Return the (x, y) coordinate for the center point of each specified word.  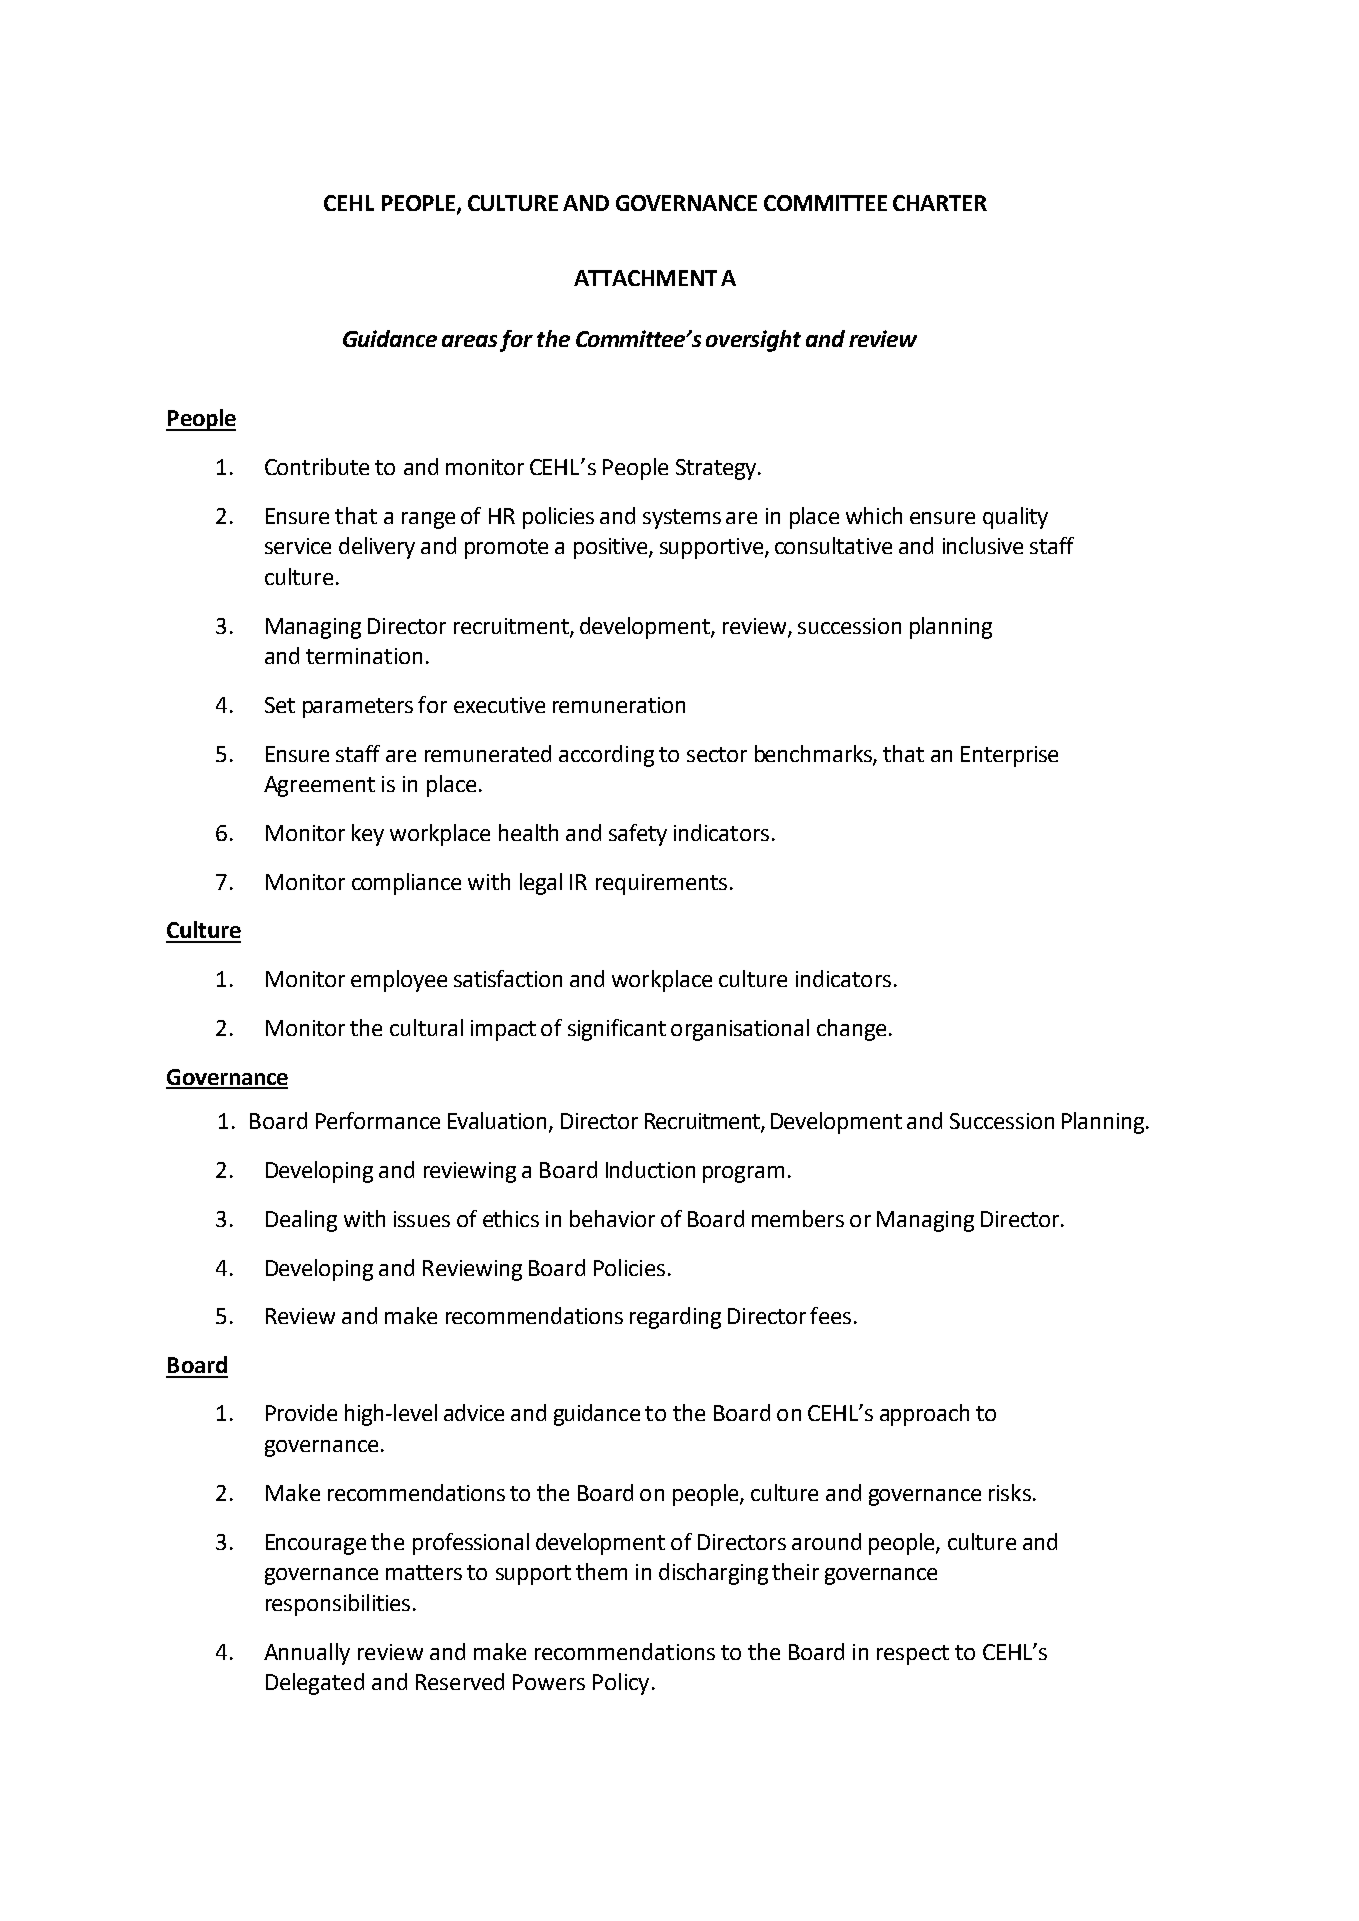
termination (364, 656)
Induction (650, 1169)
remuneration (619, 705)
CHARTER (940, 203)
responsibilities (338, 1605)
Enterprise (1009, 756)
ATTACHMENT (645, 278)
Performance (378, 1120)
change (851, 1030)
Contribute (317, 466)
